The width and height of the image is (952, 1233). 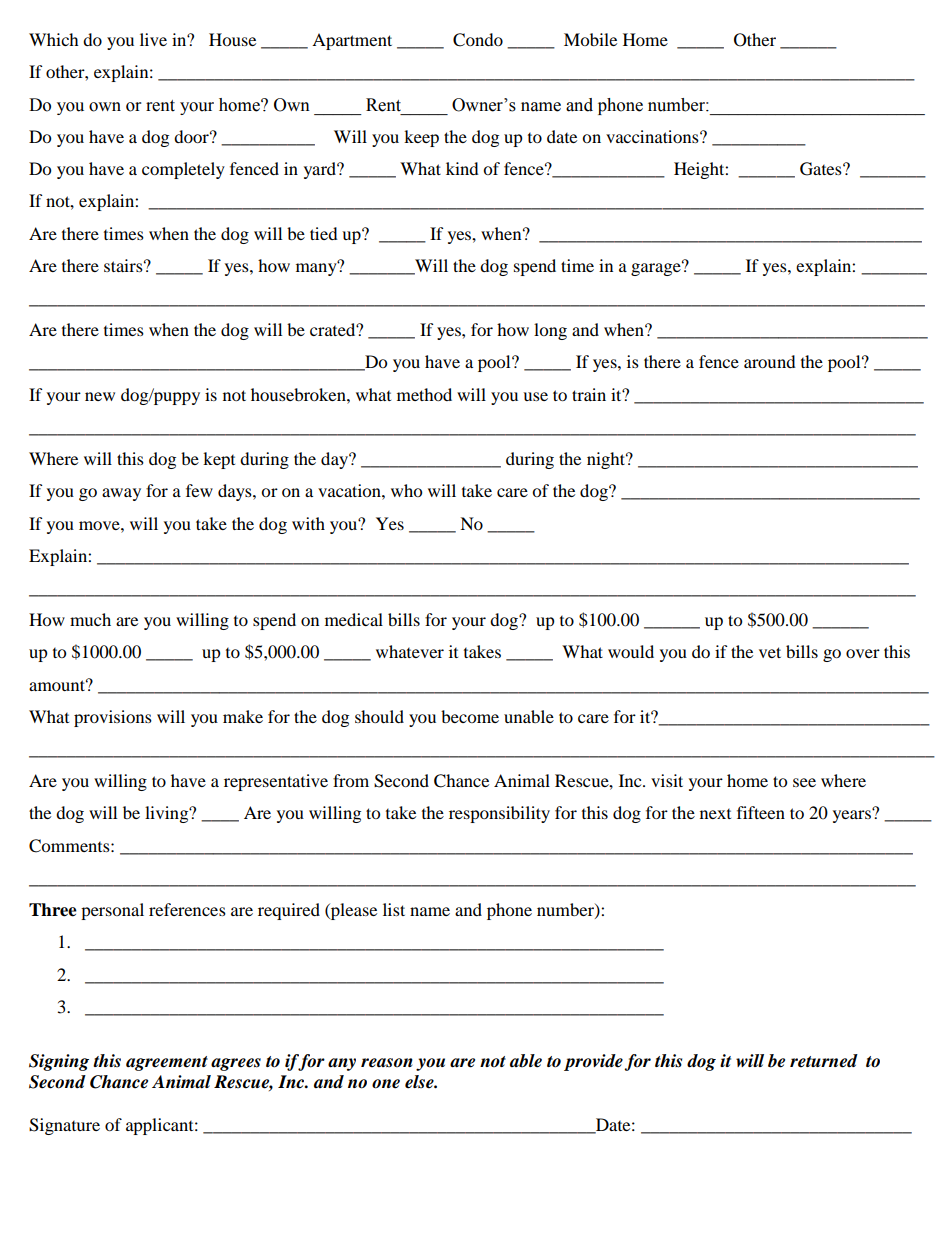 What do you see at coordinates (590, 39) in the image?
I see `Mobile` at bounding box center [590, 39].
